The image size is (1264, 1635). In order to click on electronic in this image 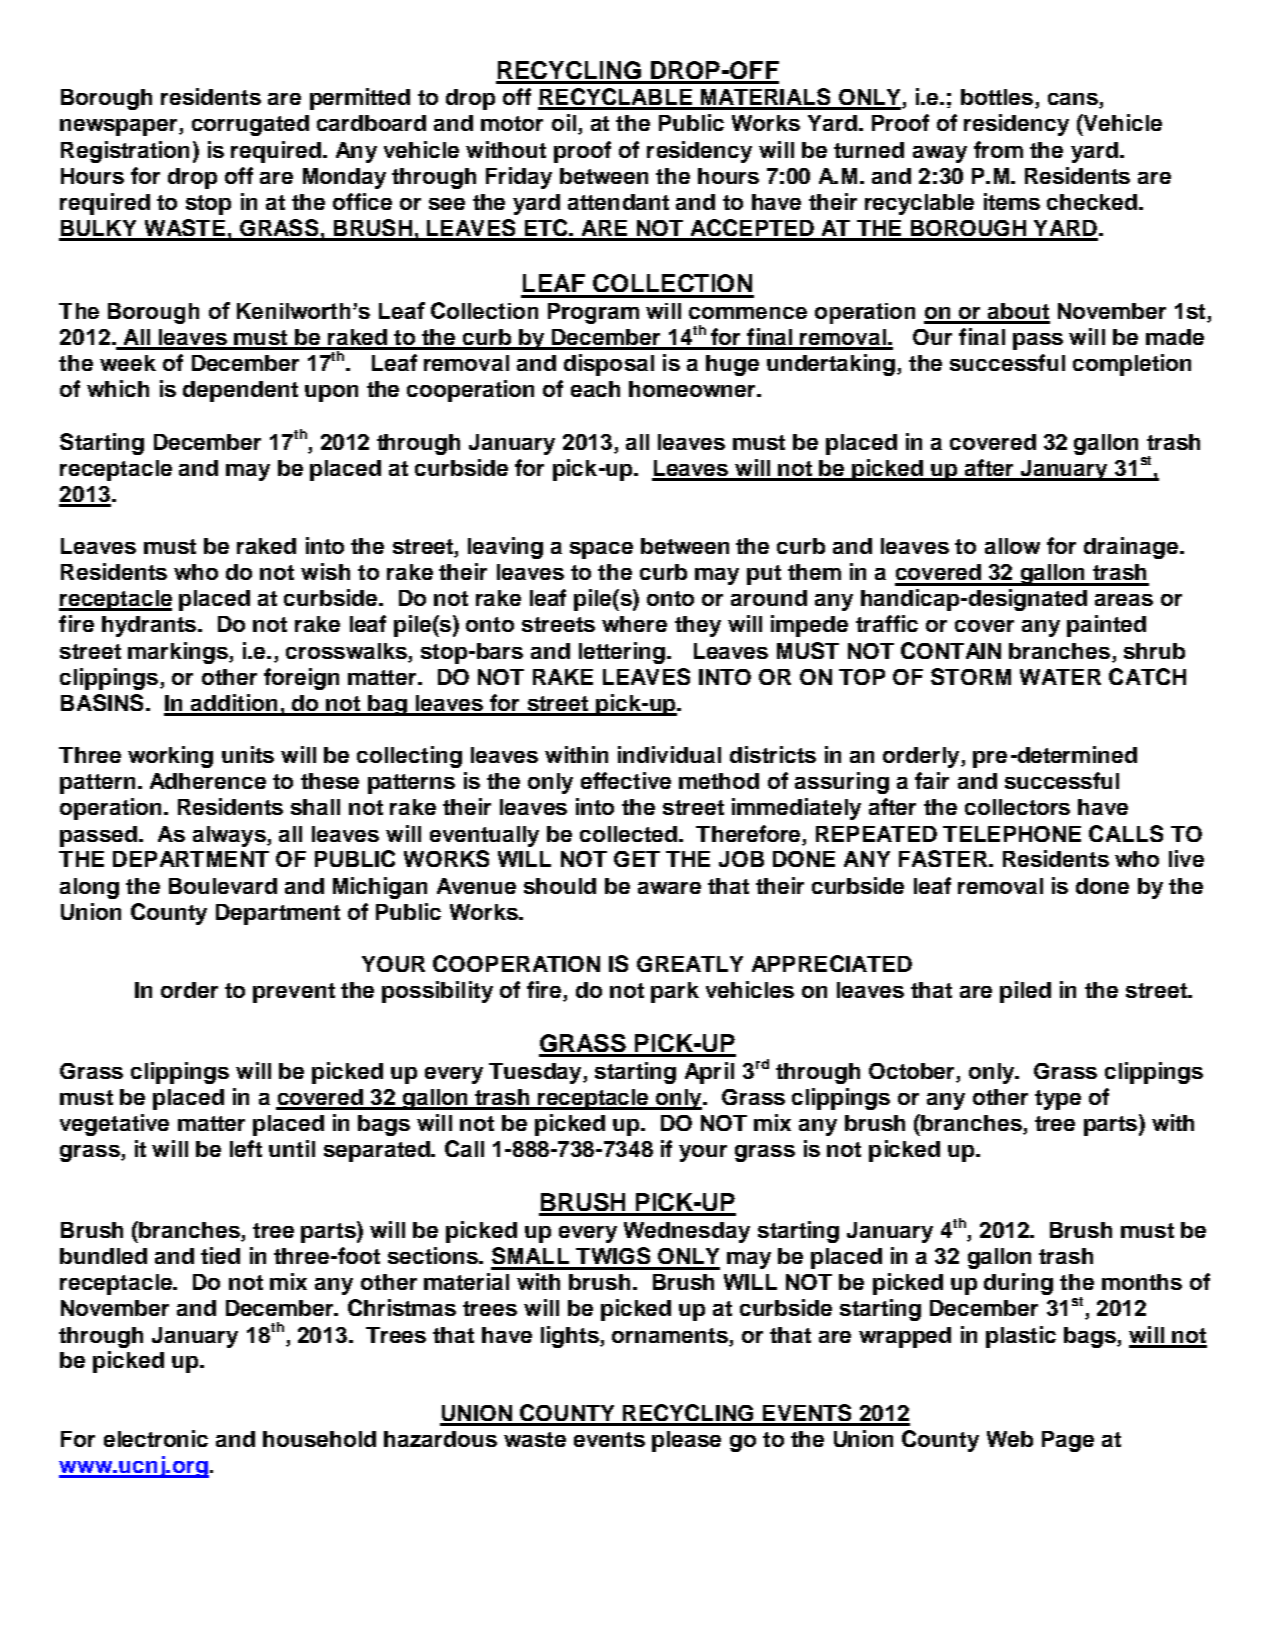, I will do `click(156, 1438)`.
